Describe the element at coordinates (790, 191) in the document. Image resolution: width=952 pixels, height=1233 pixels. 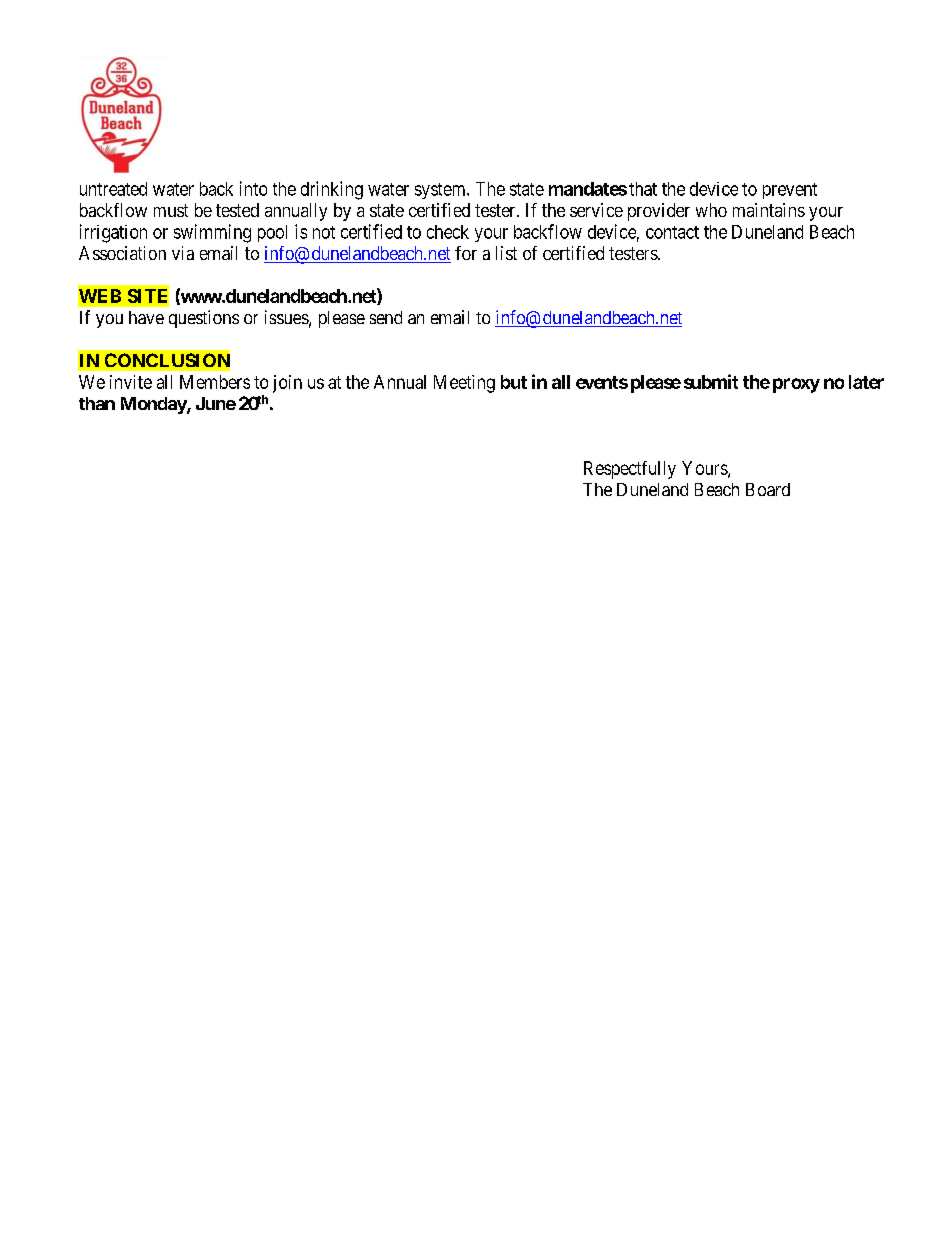
I see `prevent` at that location.
